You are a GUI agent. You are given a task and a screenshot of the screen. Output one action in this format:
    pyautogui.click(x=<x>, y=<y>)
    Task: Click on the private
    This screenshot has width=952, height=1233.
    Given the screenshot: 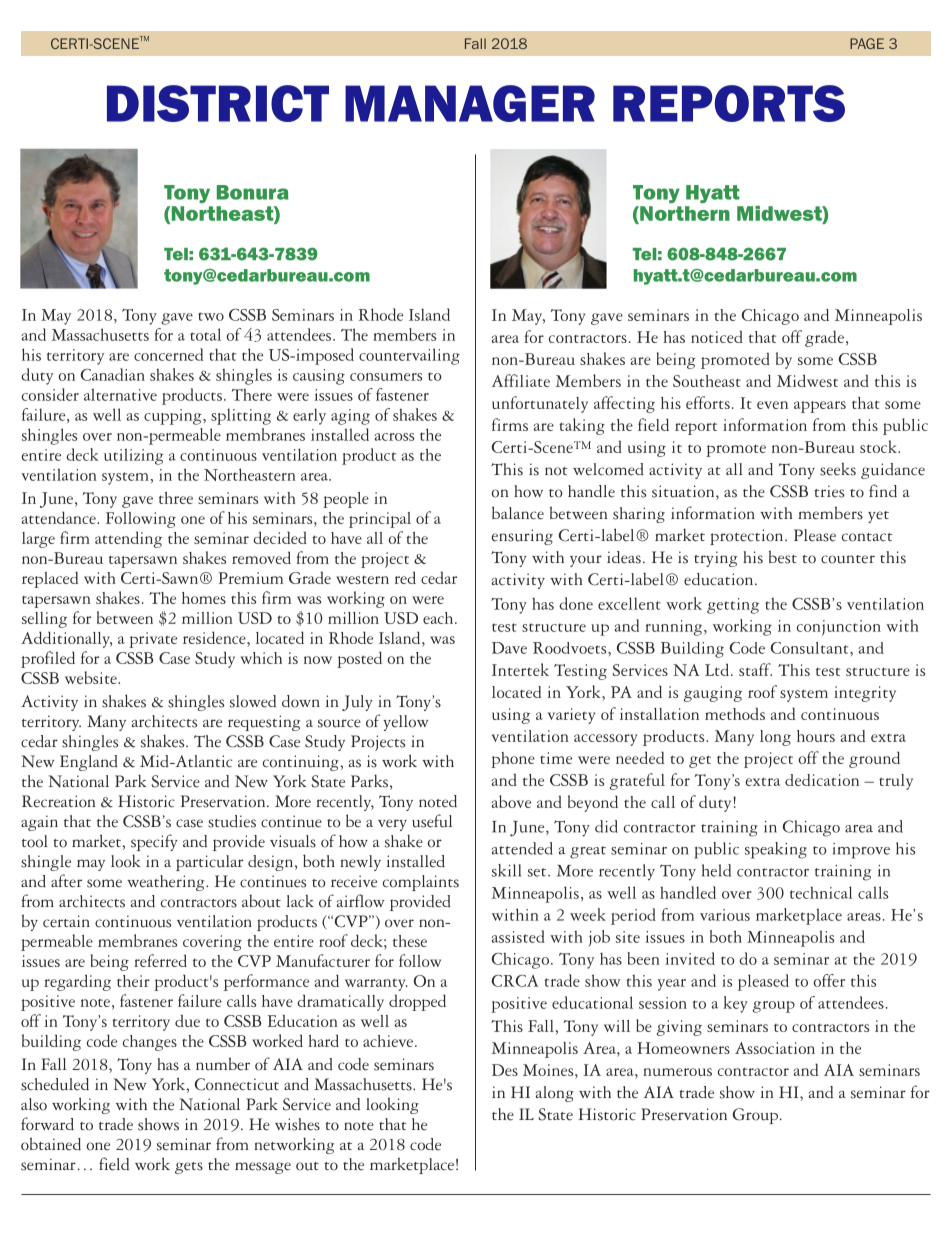 What is the action you would take?
    pyautogui.click(x=153, y=640)
